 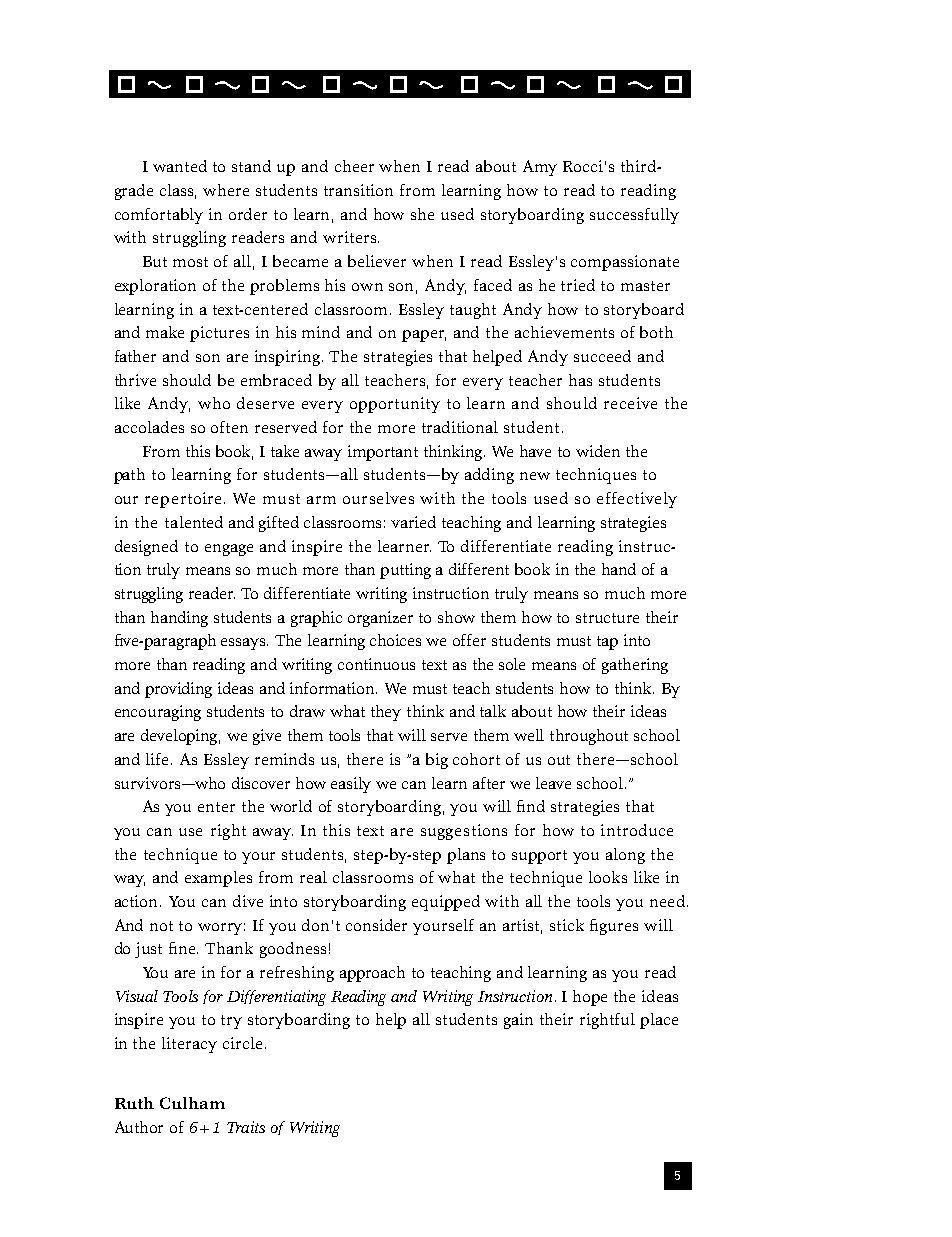 What do you see at coordinates (189, 1045) in the screenshot?
I see `literacy` at bounding box center [189, 1045].
